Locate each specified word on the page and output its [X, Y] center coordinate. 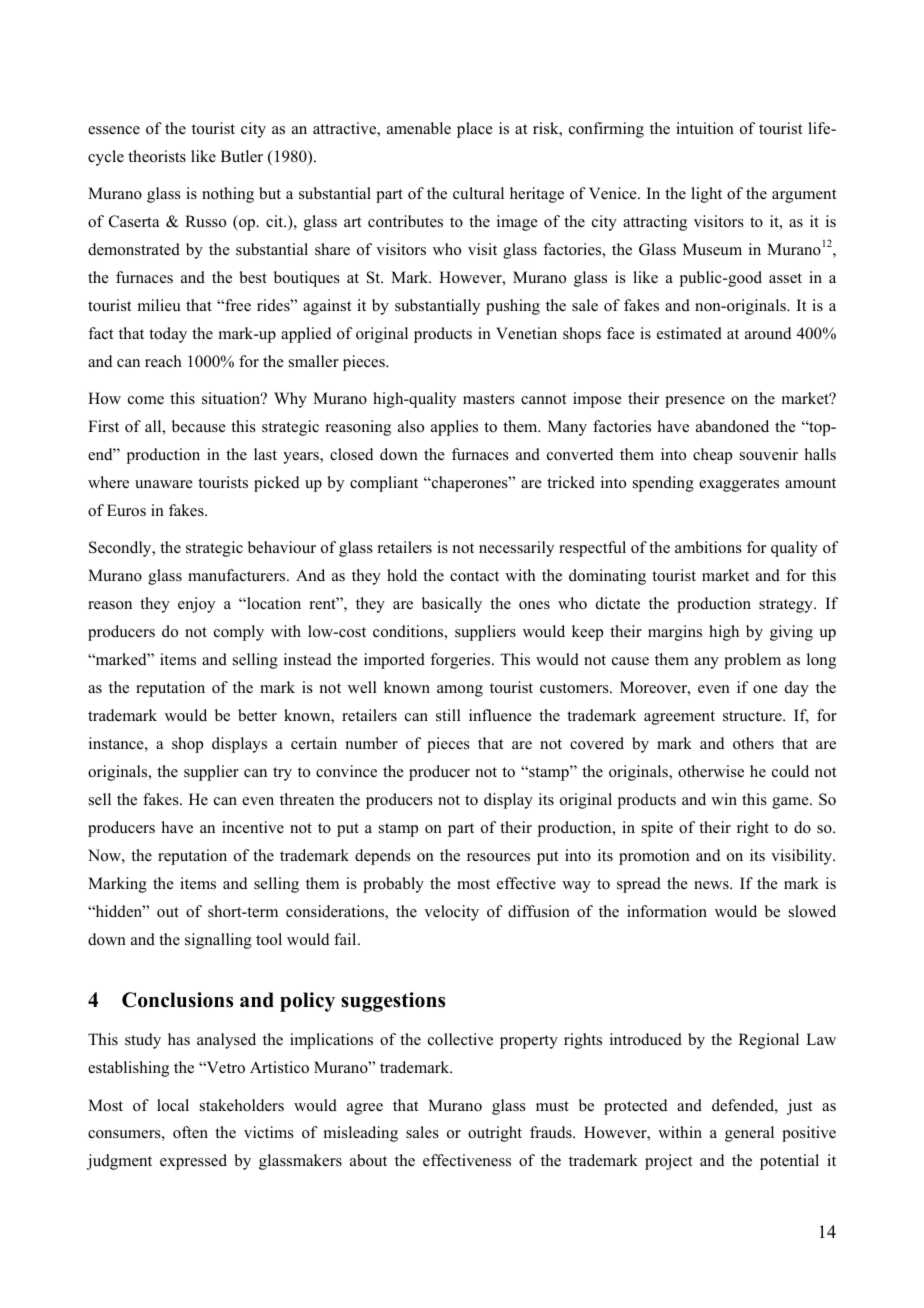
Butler [242, 156]
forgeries [461, 661]
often [190, 1132]
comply [239, 633]
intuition [705, 128]
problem [752, 661]
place [475, 130]
